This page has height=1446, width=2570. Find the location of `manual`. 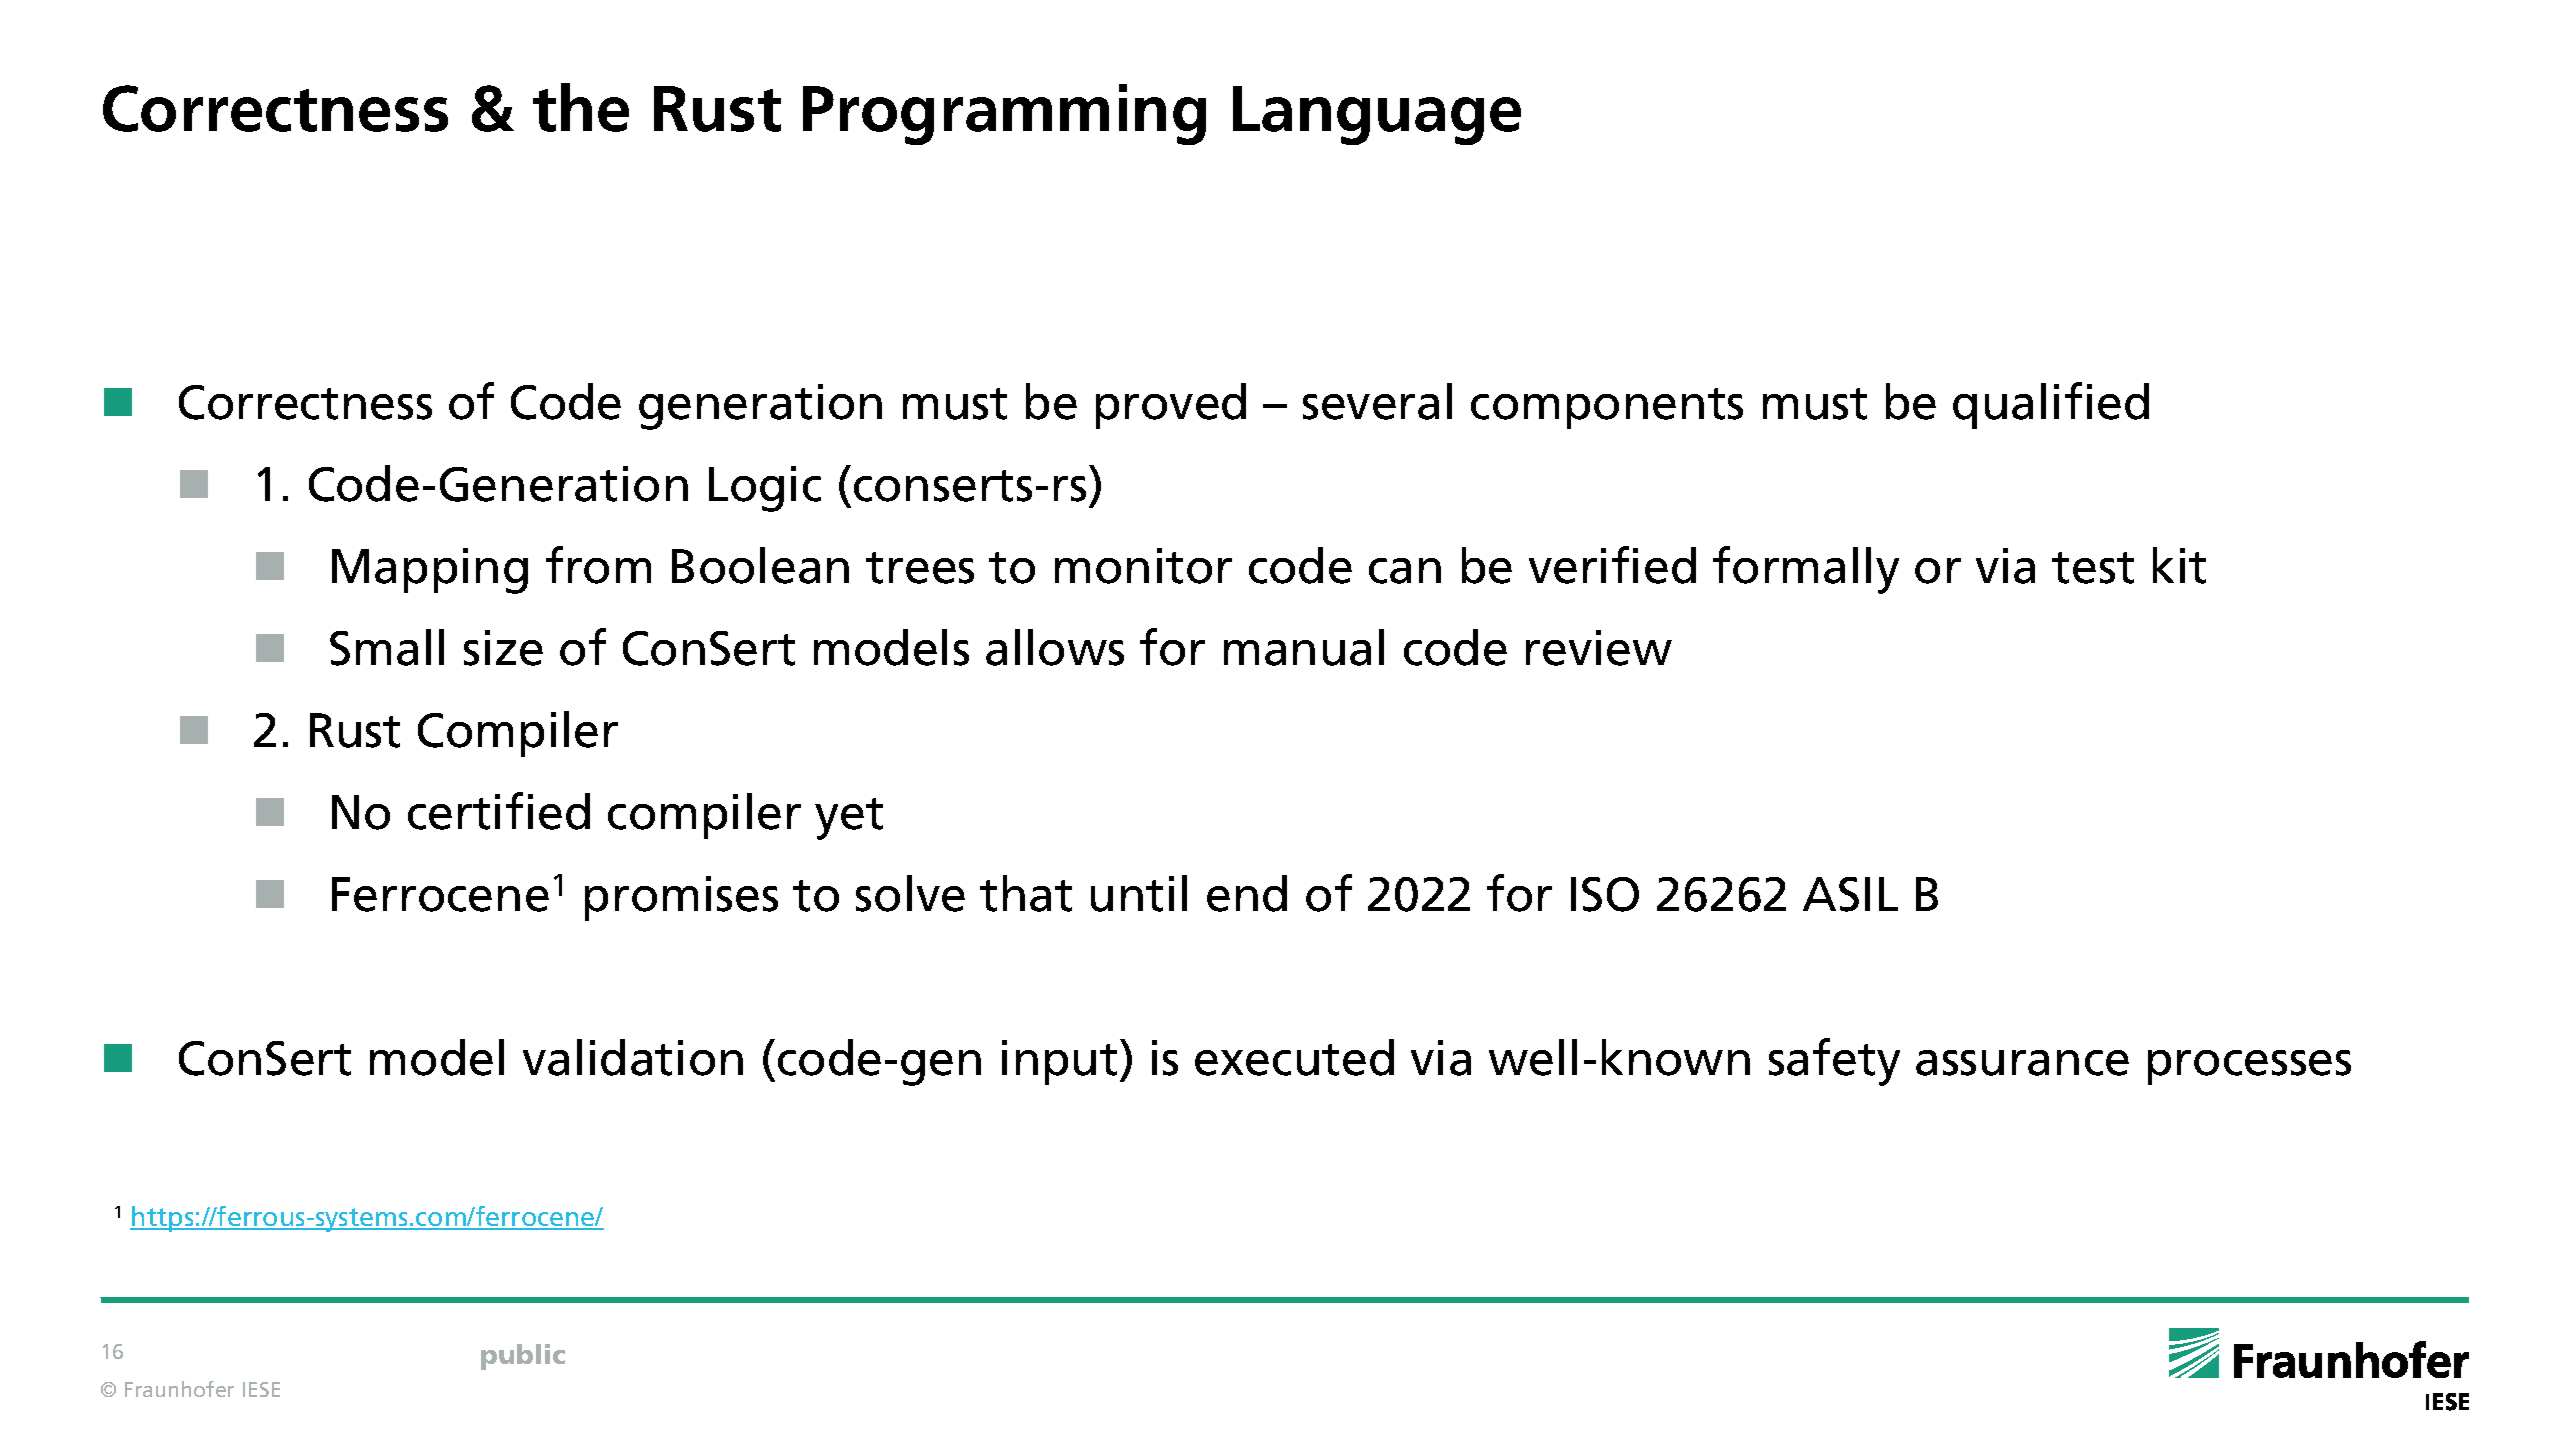

manual is located at coordinates (1304, 647).
